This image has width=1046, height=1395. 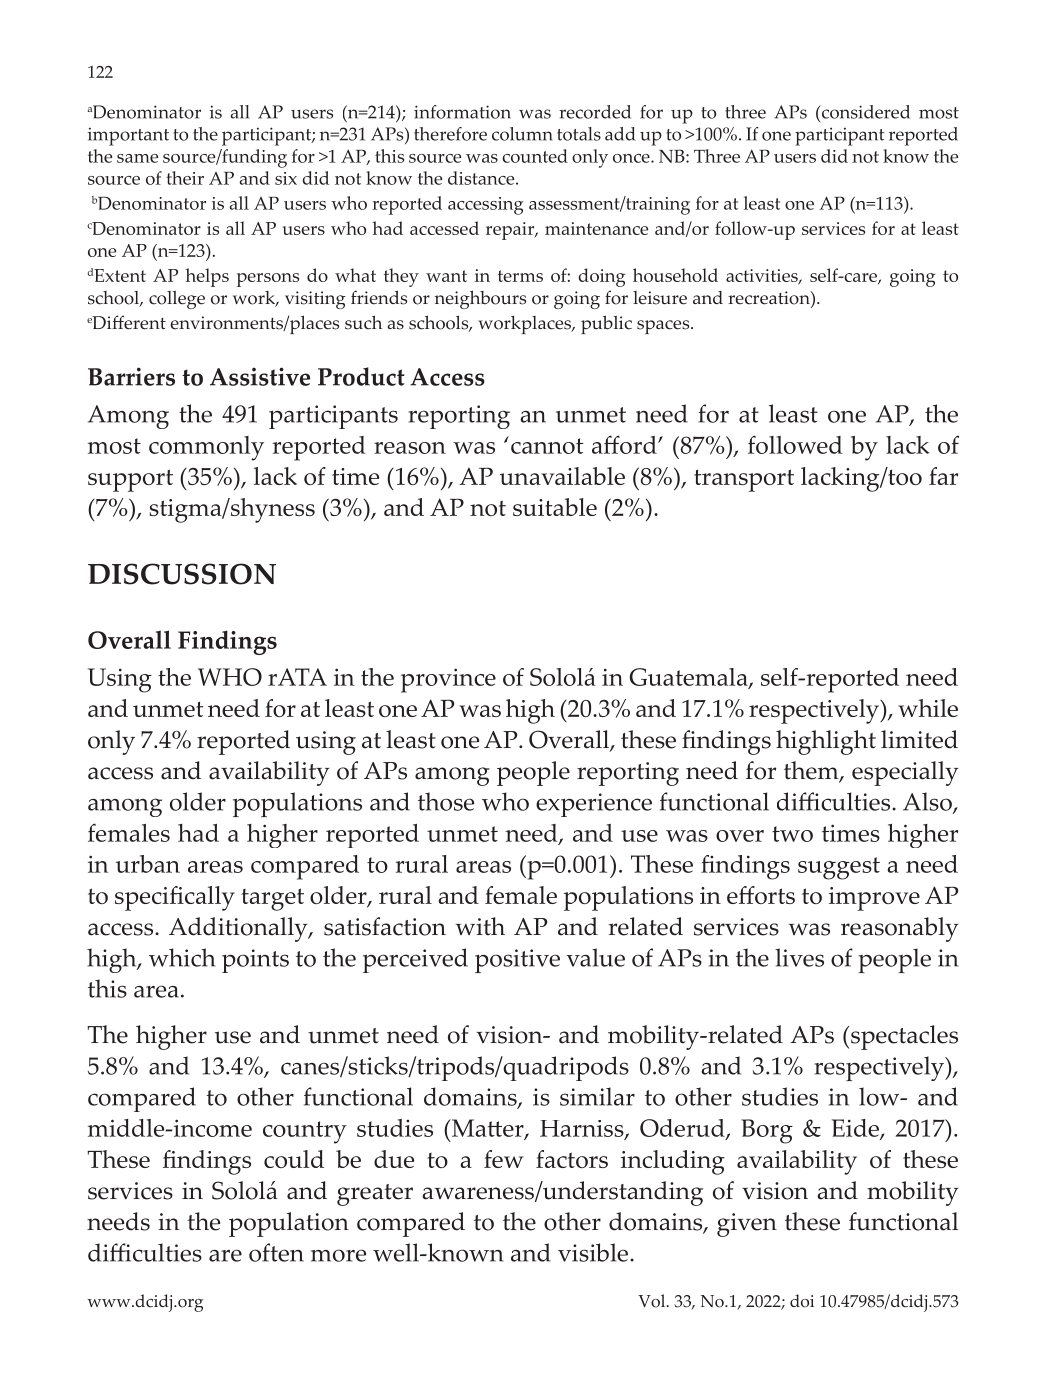 What do you see at coordinates (276, 1252) in the image?
I see `often` at bounding box center [276, 1252].
